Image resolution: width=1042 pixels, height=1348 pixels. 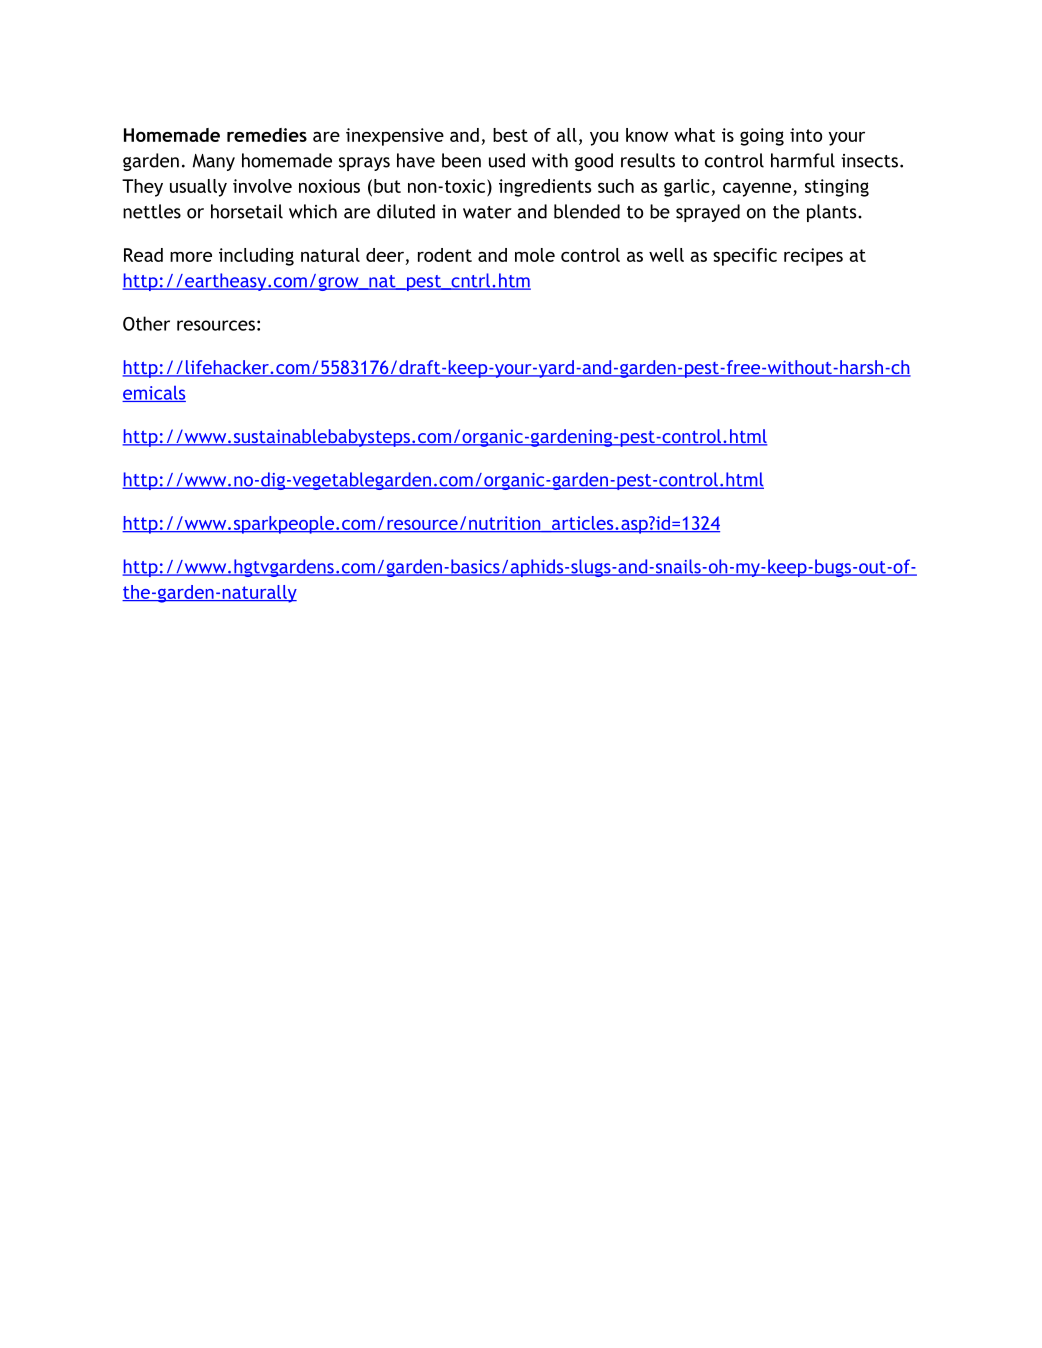 What do you see at coordinates (146, 323) in the screenshot?
I see `Other` at bounding box center [146, 323].
